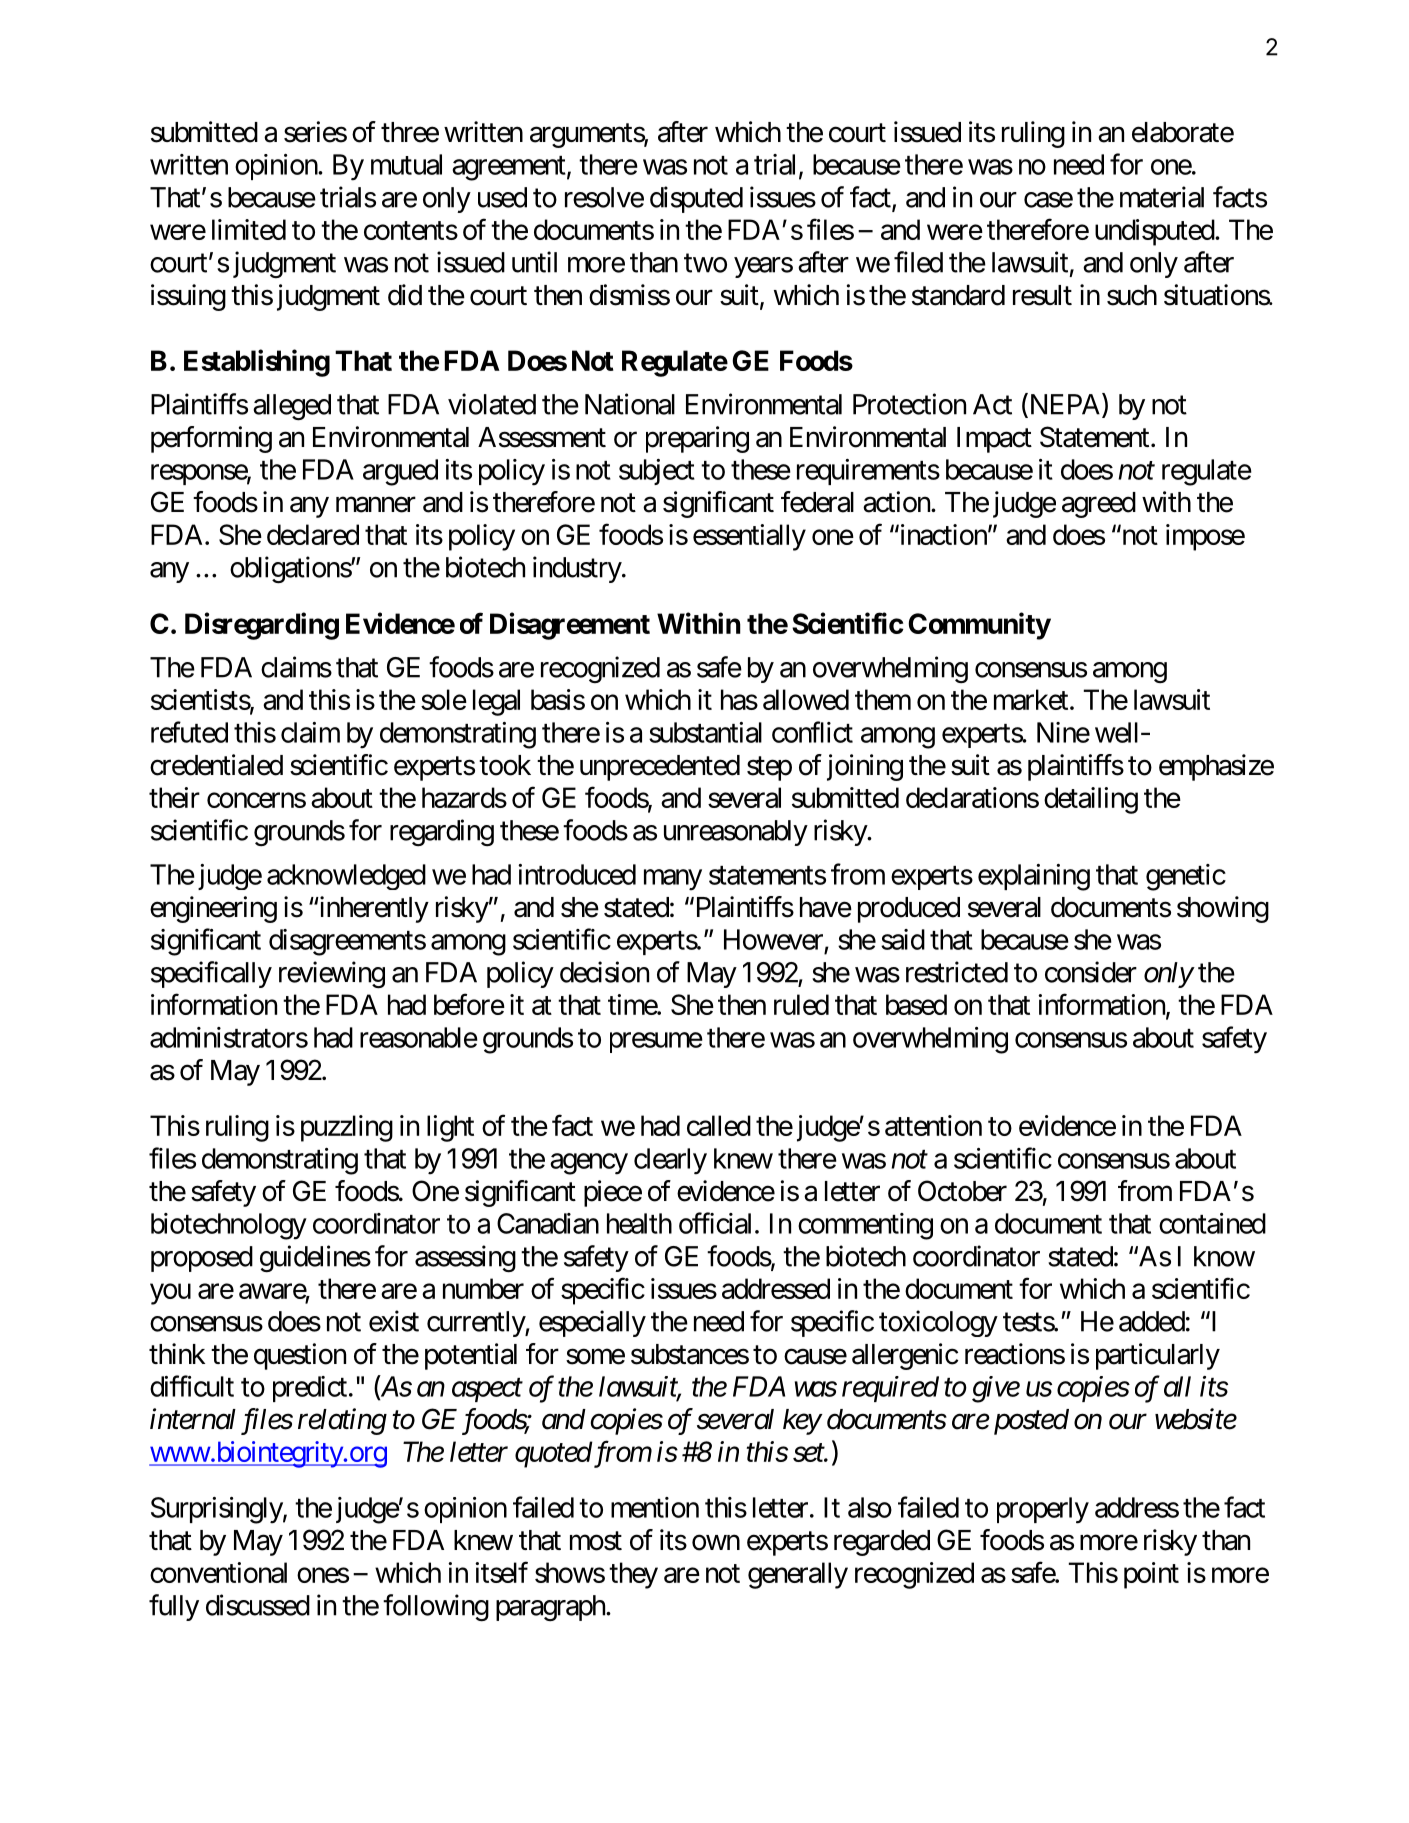 The height and width of the document is (1823, 1409). Describe the element at coordinates (657, 472) in the document. I see `subject` at that location.
